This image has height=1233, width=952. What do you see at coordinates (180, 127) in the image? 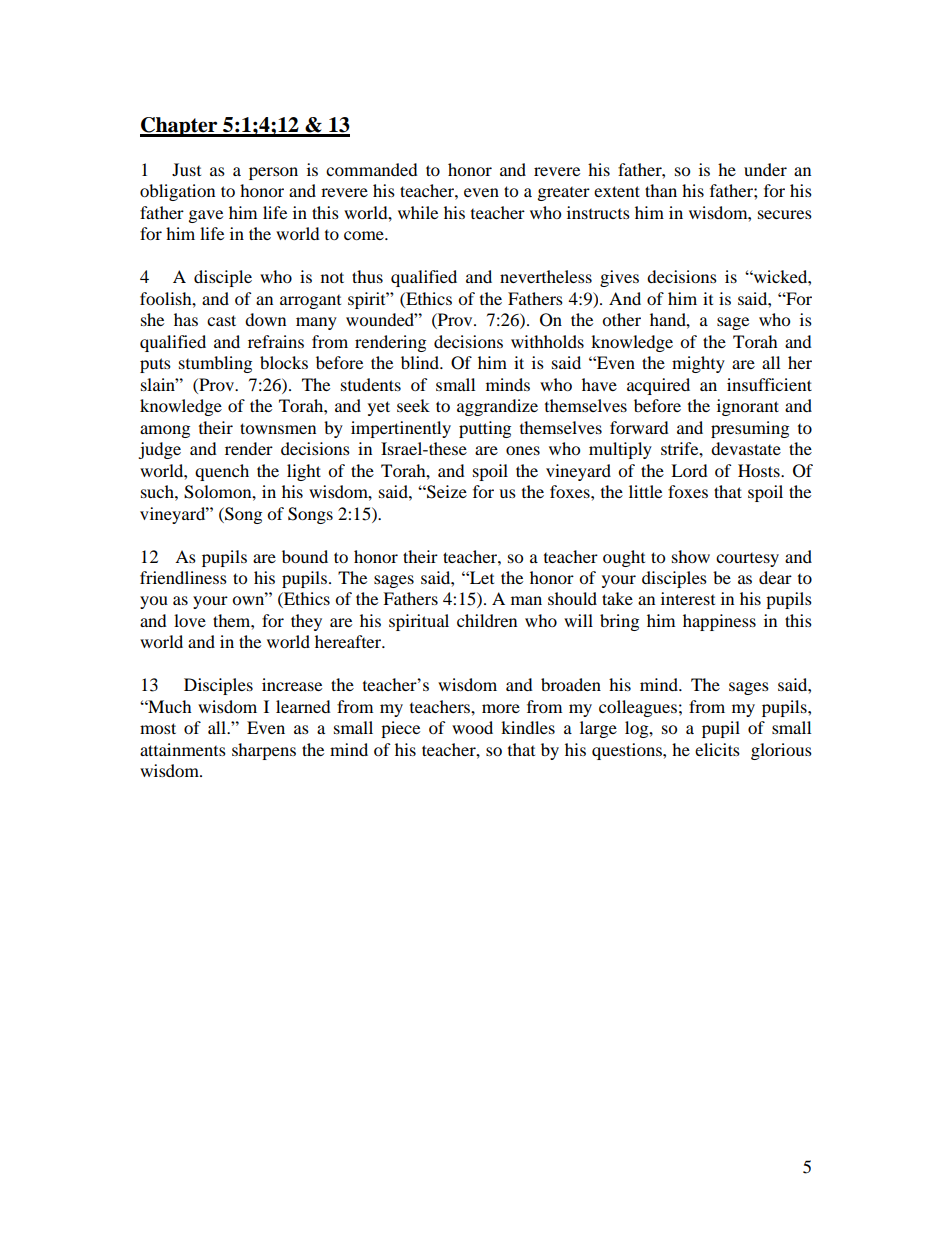
I see `Chapter` at bounding box center [180, 127].
